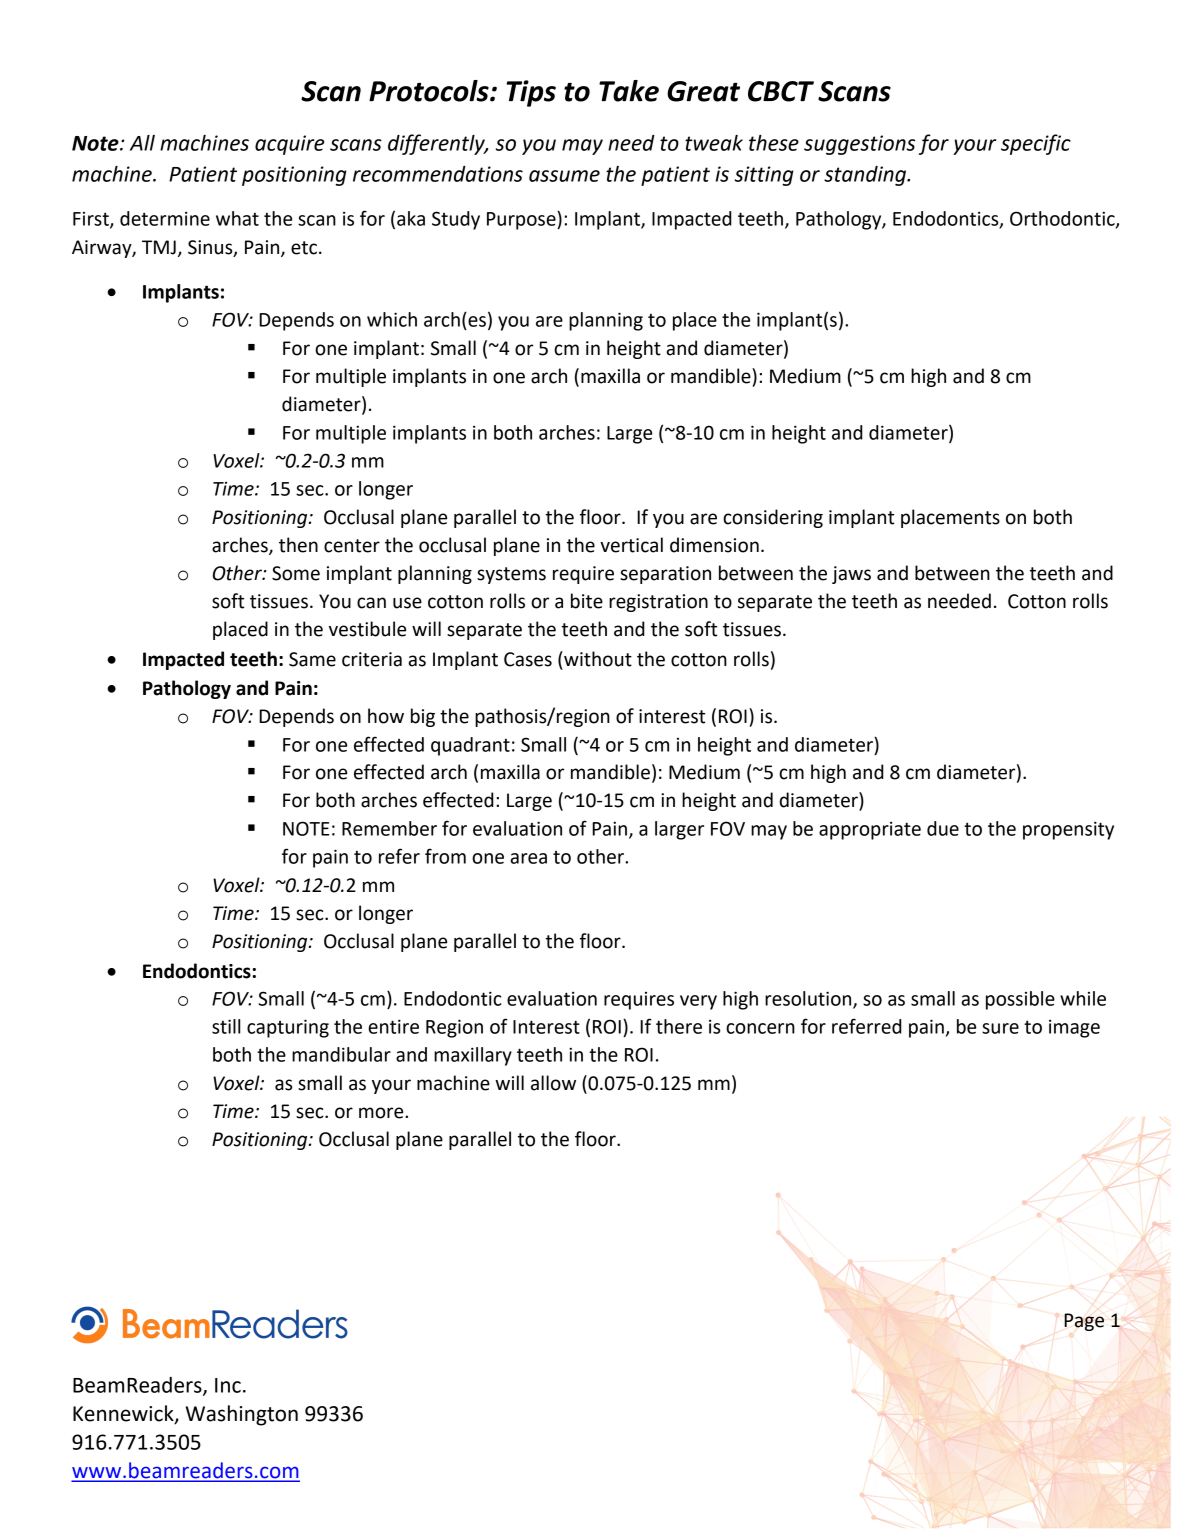 The width and height of the image is (1189, 1538). Describe the element at coordinates (289, 145) in the image. I see `acquire` at that location.
